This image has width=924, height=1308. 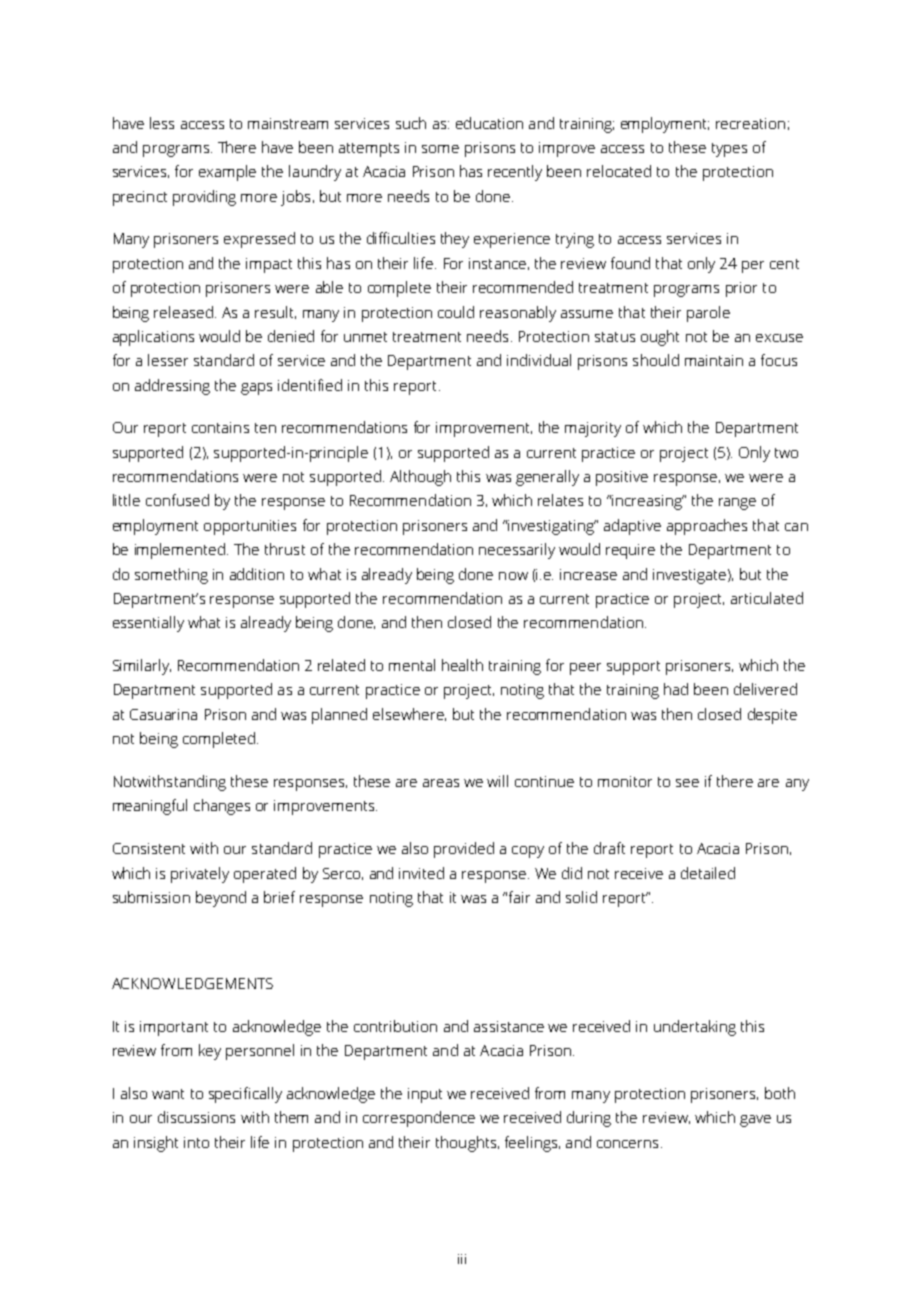 What do you see at coordinates (200, 875) in the image?
I see `privately` at bounding box center [200, 875].
